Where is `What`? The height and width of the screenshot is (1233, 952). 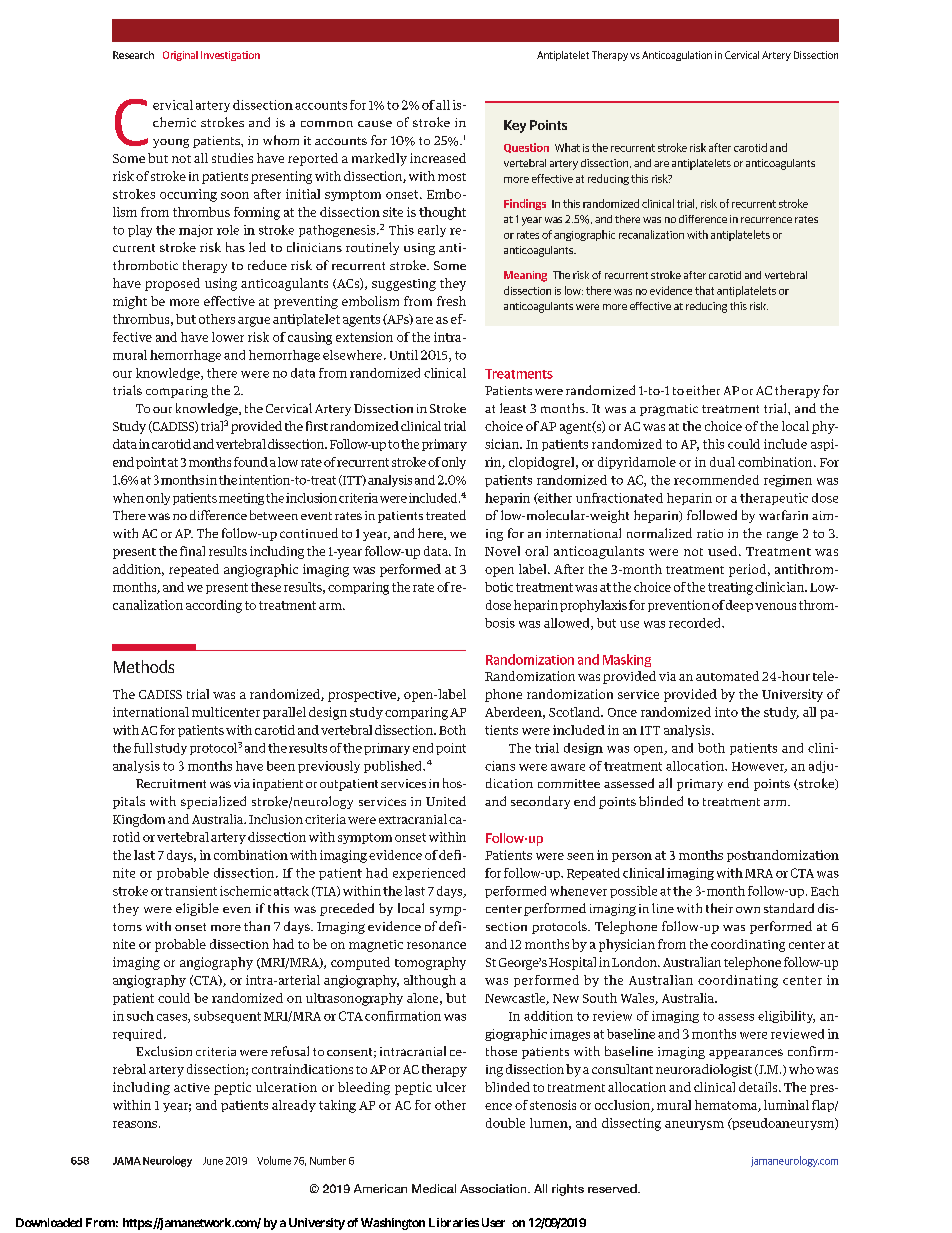 What is located at coordinates (567, 147).
